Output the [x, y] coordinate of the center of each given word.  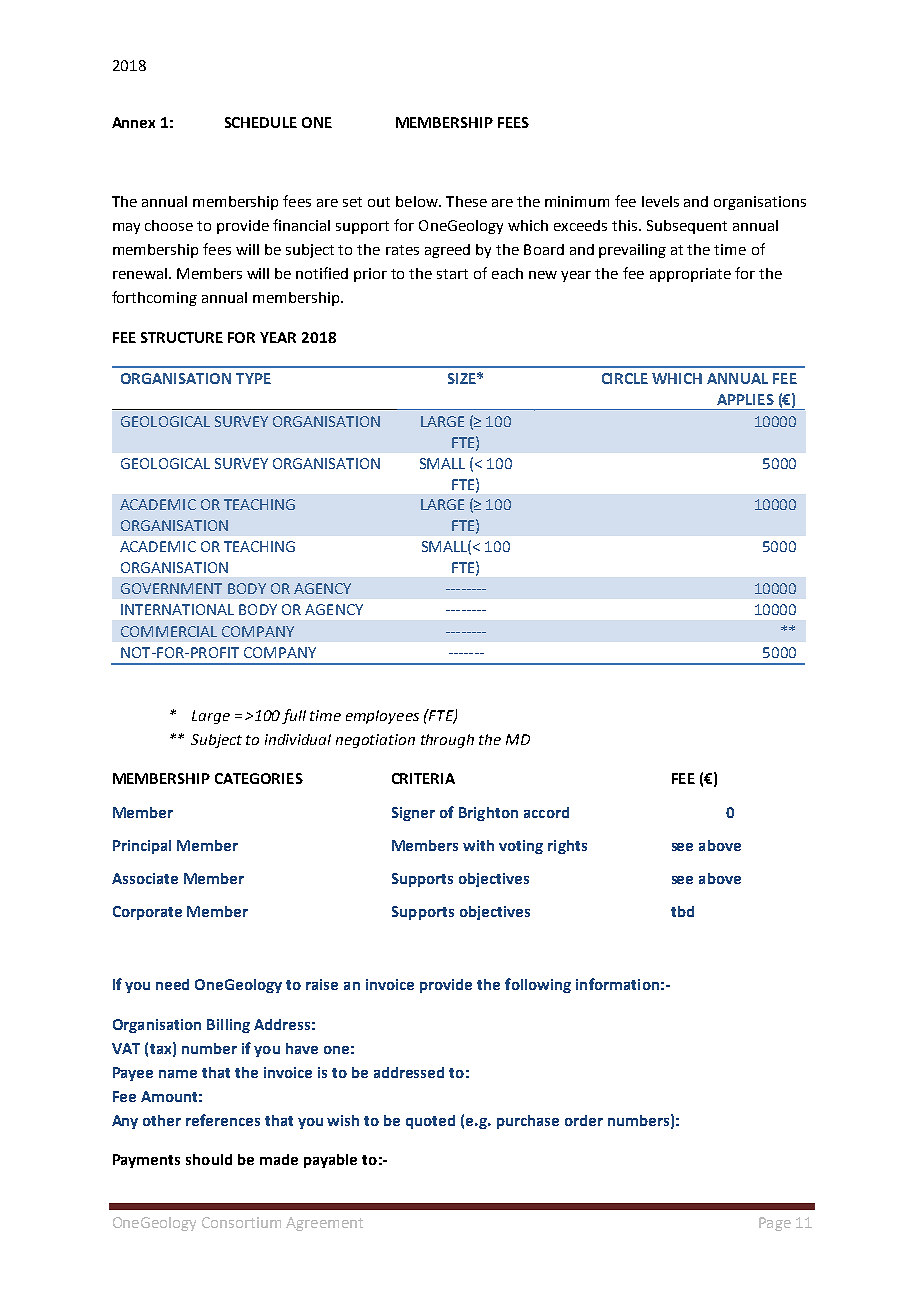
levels [660, 201]
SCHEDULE [261, 122]
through [447, 741]
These [466, 201]
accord [546, 812]
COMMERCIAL [169, 631]
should [209, 1159]
